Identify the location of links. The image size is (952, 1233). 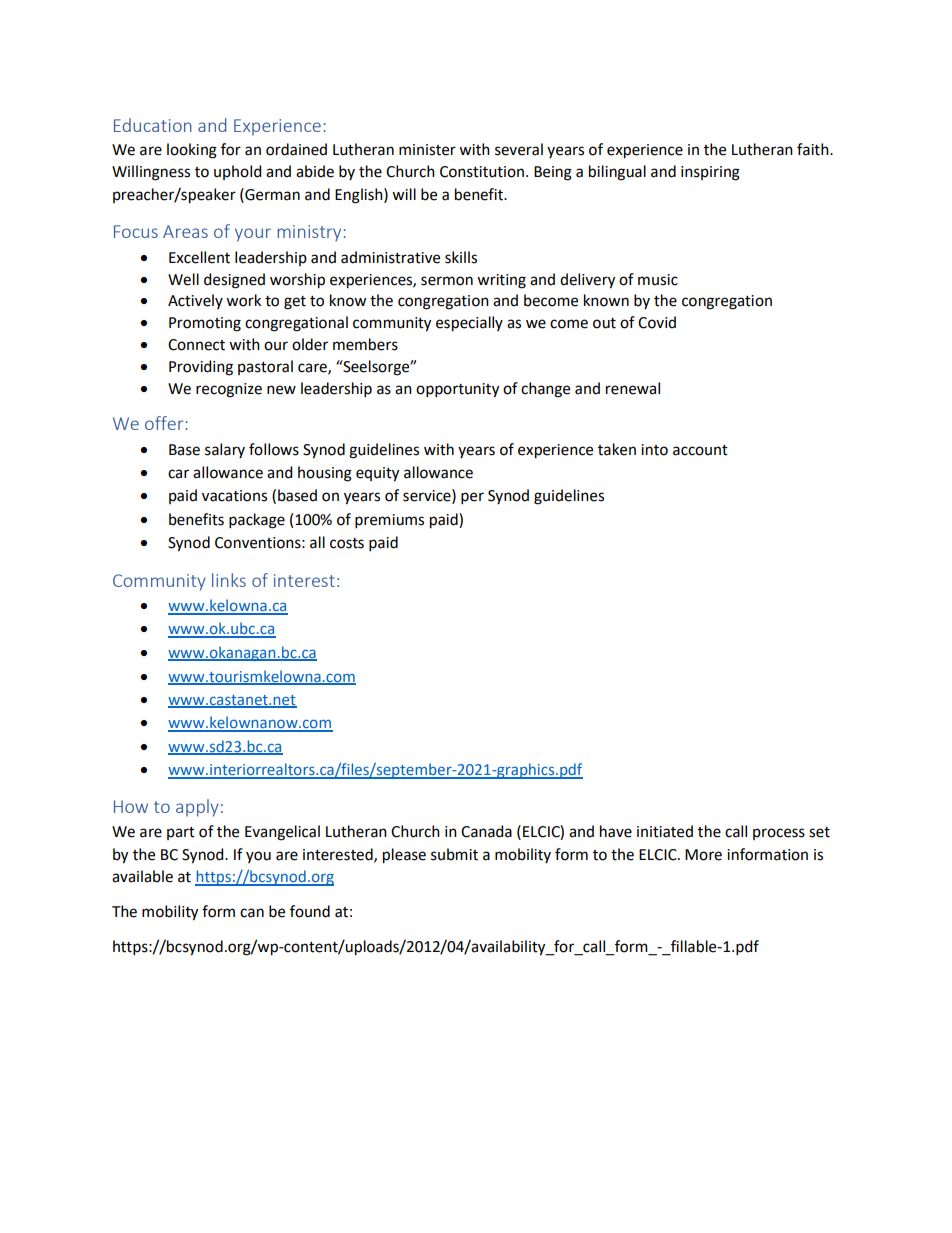
(229, 580).
